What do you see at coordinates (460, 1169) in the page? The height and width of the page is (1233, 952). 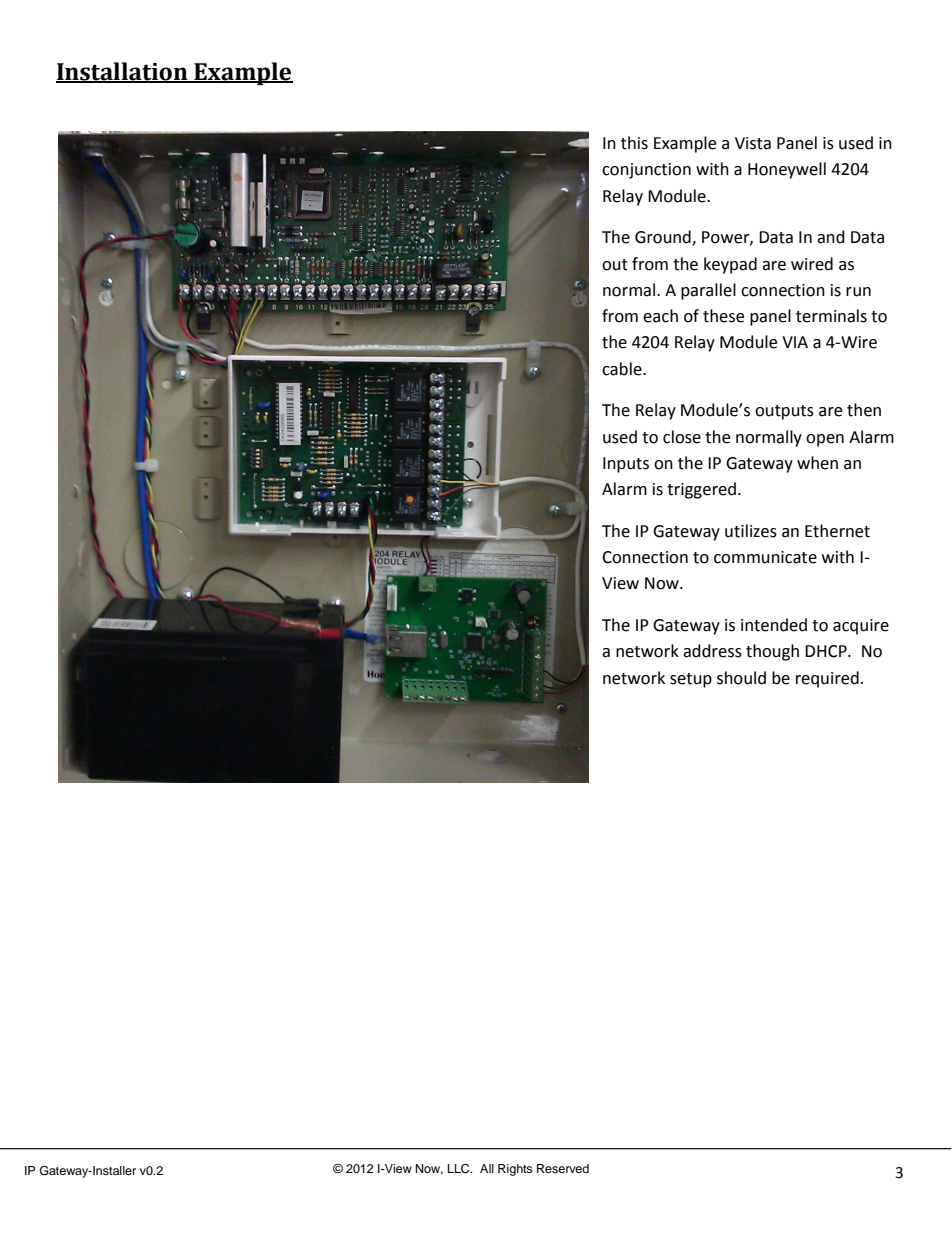 I see `LLC` at bounding box center [460, 1169].
